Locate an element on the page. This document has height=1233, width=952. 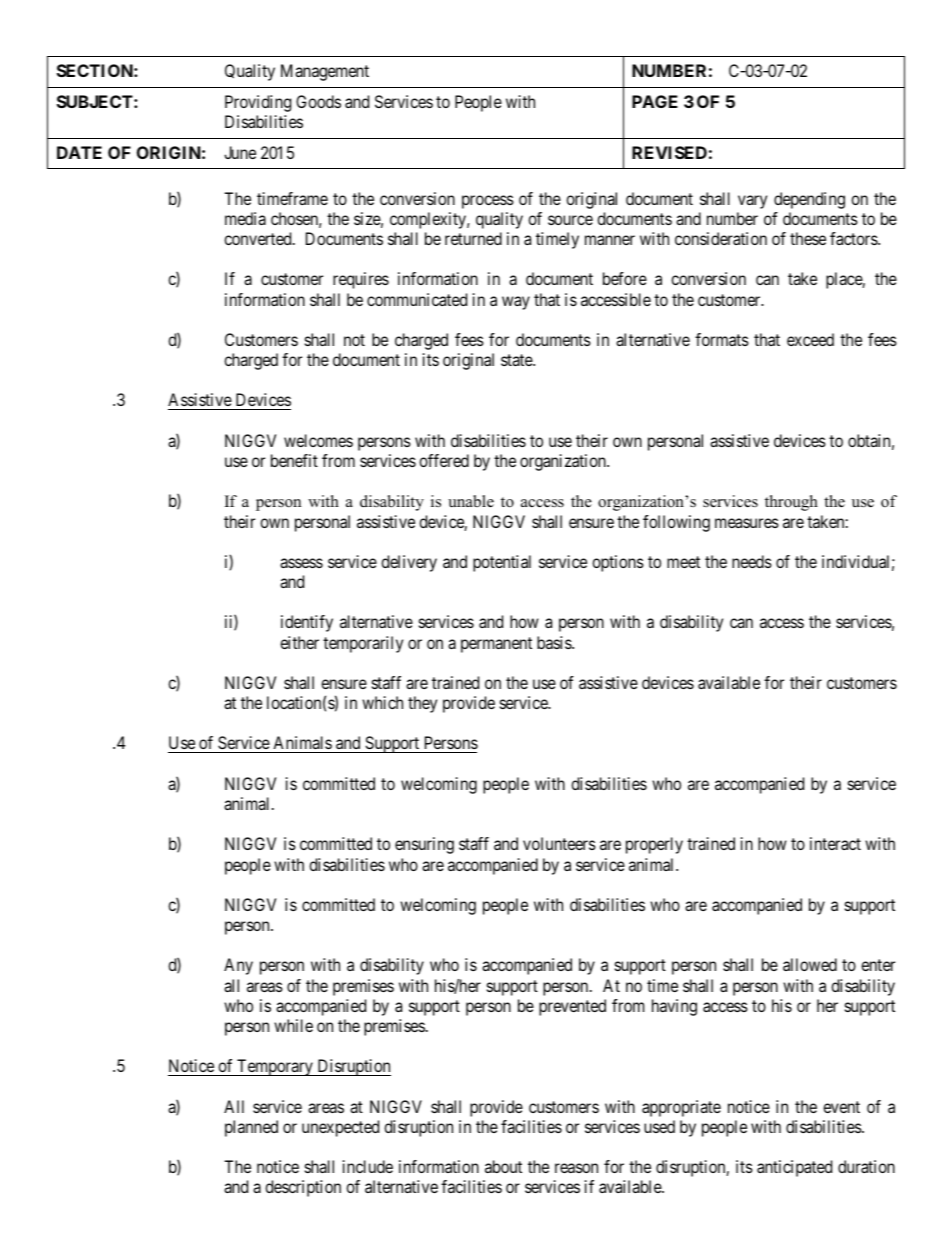
Providing is located at coordinates (258, 103).
